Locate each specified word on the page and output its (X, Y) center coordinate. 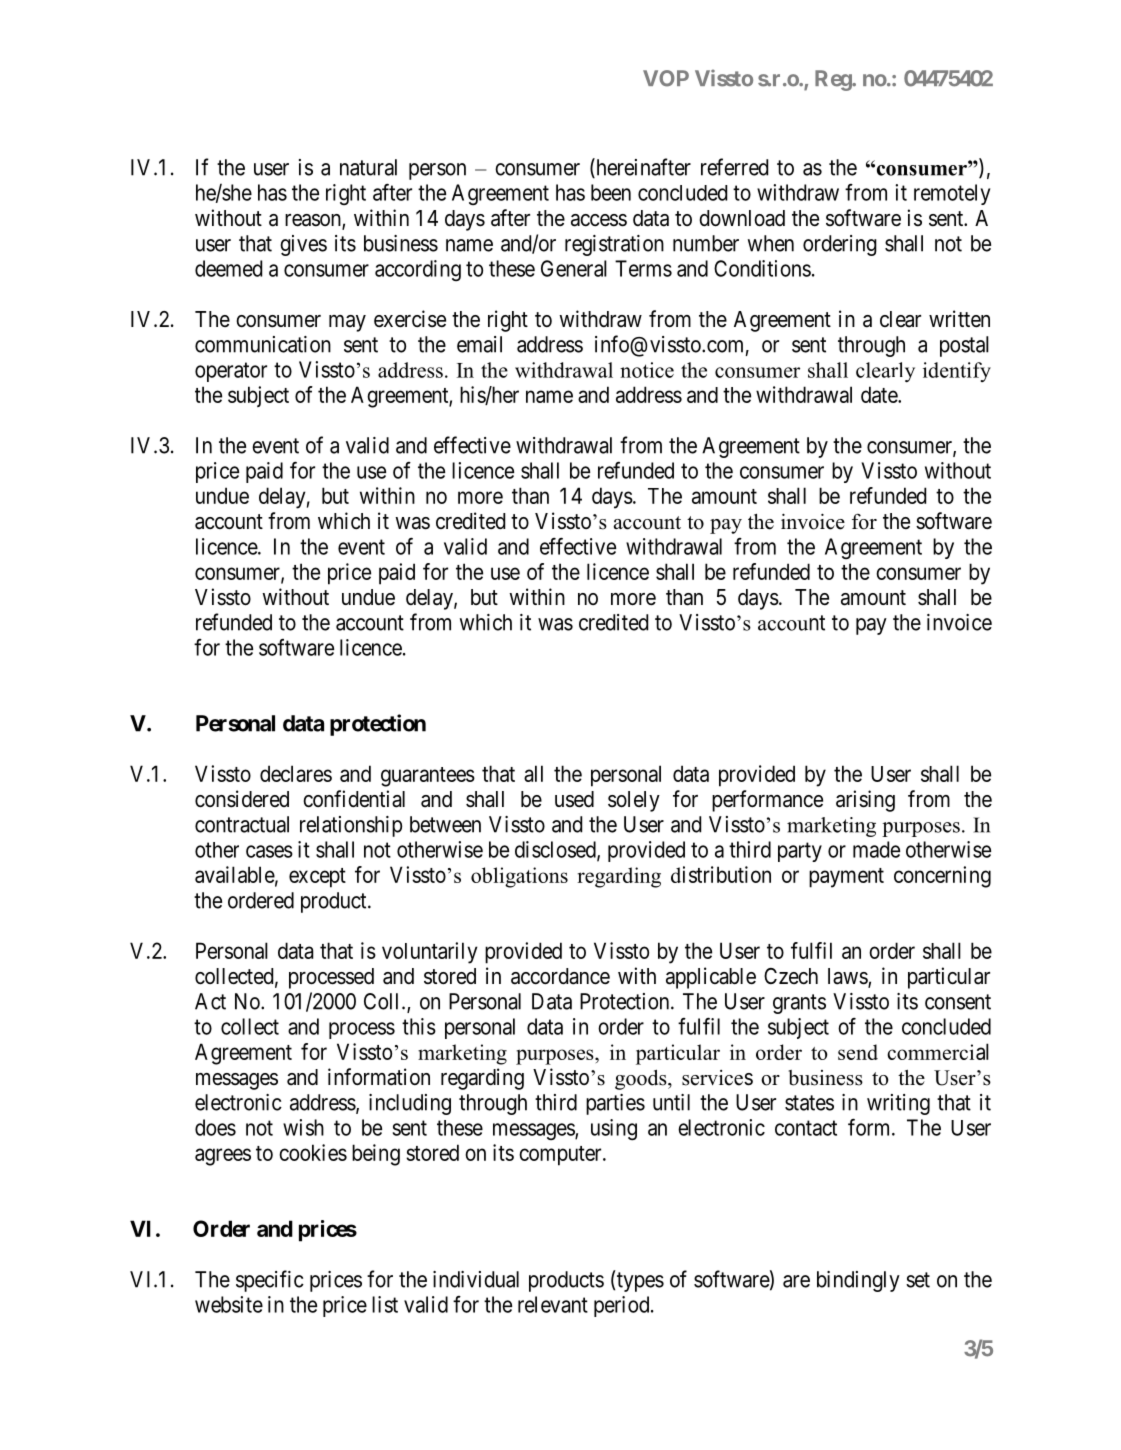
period (623, 1306)
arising (865, 801)
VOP (666, 78)
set (918, 1280)
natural (368, 167)
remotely (952, 194)
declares (296, 773)
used (574, 799)
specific (270, 1281)
